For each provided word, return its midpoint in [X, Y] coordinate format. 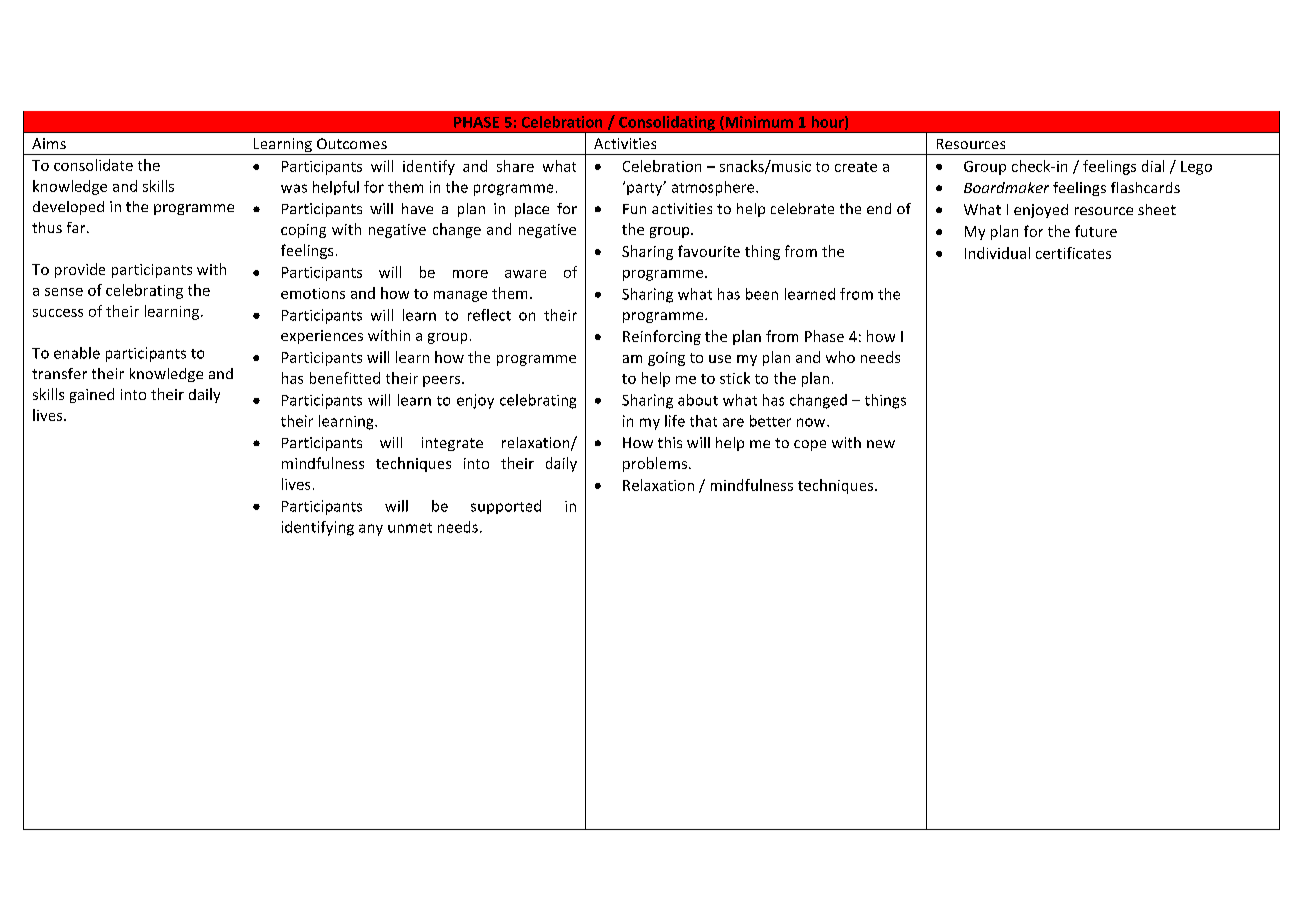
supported [506, 507]
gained [92, 395]
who [840, 357]
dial [1153, 166]
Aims [49, 143]
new [881, 444]
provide [80, 270]
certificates [1073, 253]
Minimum [758, 123]
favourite [709, 251]
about [698, 400]
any [371, 530]
